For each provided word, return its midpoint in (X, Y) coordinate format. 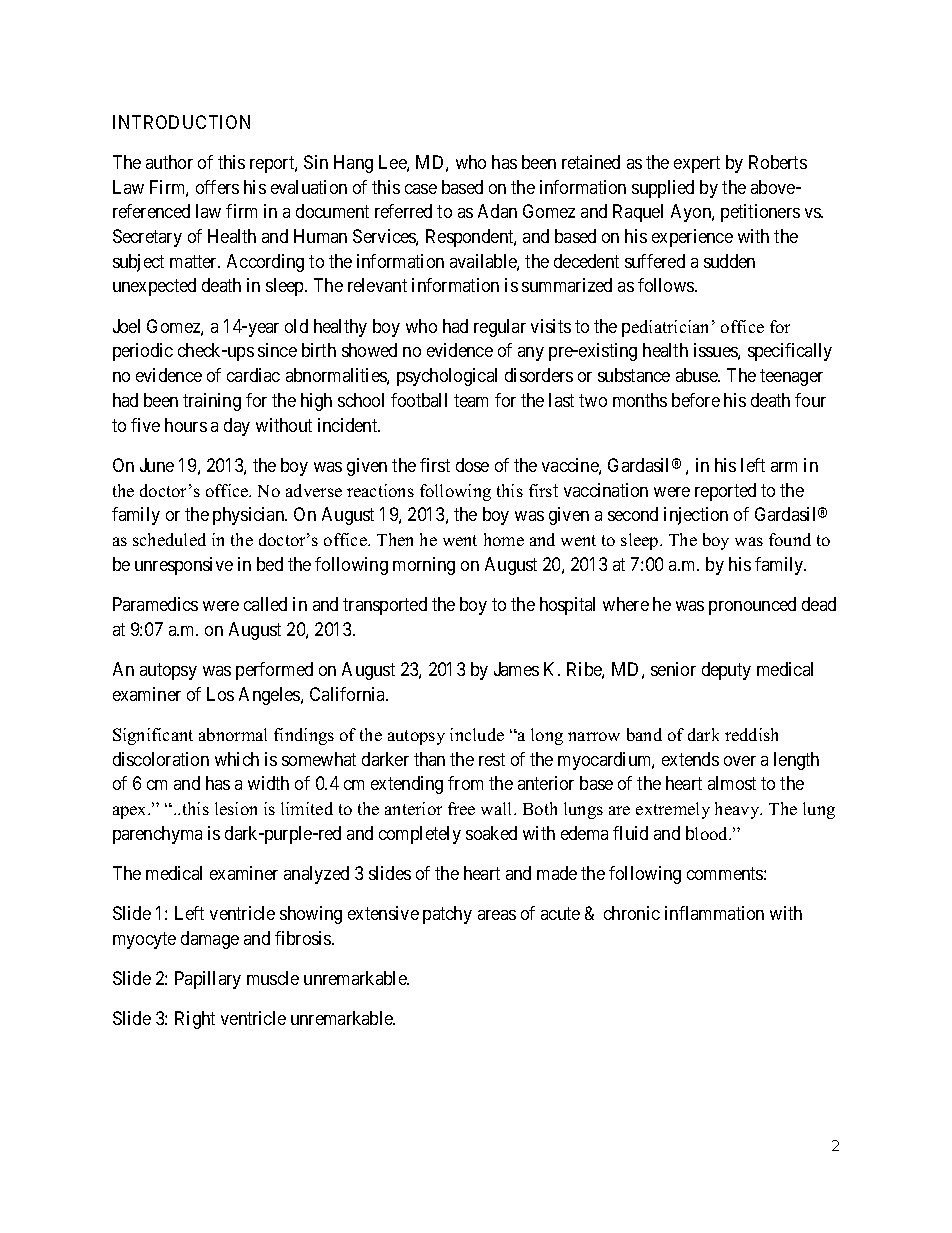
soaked (491, 833)
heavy (738, 810)
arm (784, 467)
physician (250, 516)
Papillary (208, 980)
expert (697, 164)
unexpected (154, 287)
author (169, 162)
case (421, 189)
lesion (236, 808)
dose (472, 465)
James (516, 669)
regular (500, 328)
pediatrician (667, 328)
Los (220, 694)
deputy (726, 671)
